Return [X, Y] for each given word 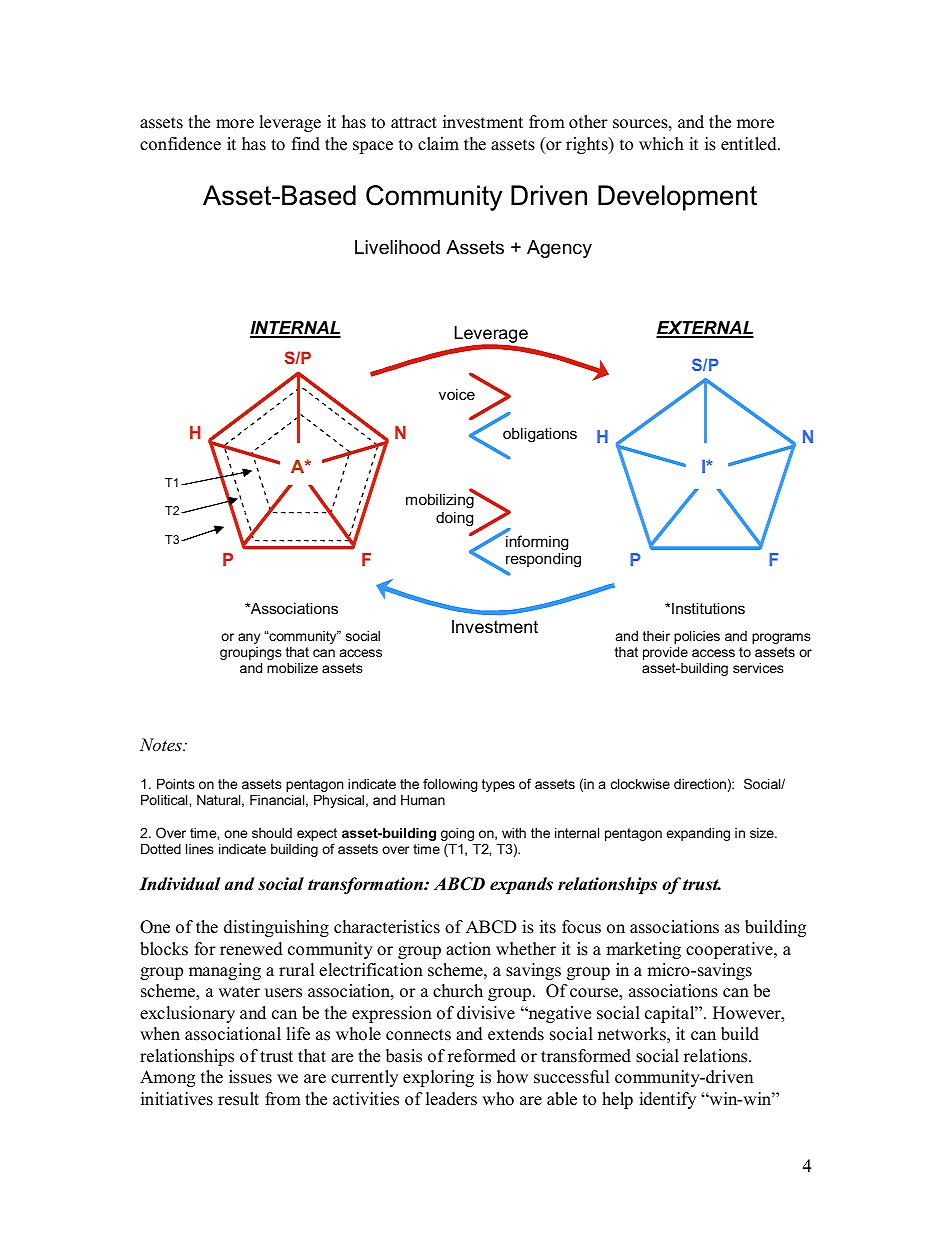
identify [667, 1100]
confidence [180, 144]
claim [438, 144]
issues [250, 1077]
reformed [482, 1056]
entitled [750, 144]
